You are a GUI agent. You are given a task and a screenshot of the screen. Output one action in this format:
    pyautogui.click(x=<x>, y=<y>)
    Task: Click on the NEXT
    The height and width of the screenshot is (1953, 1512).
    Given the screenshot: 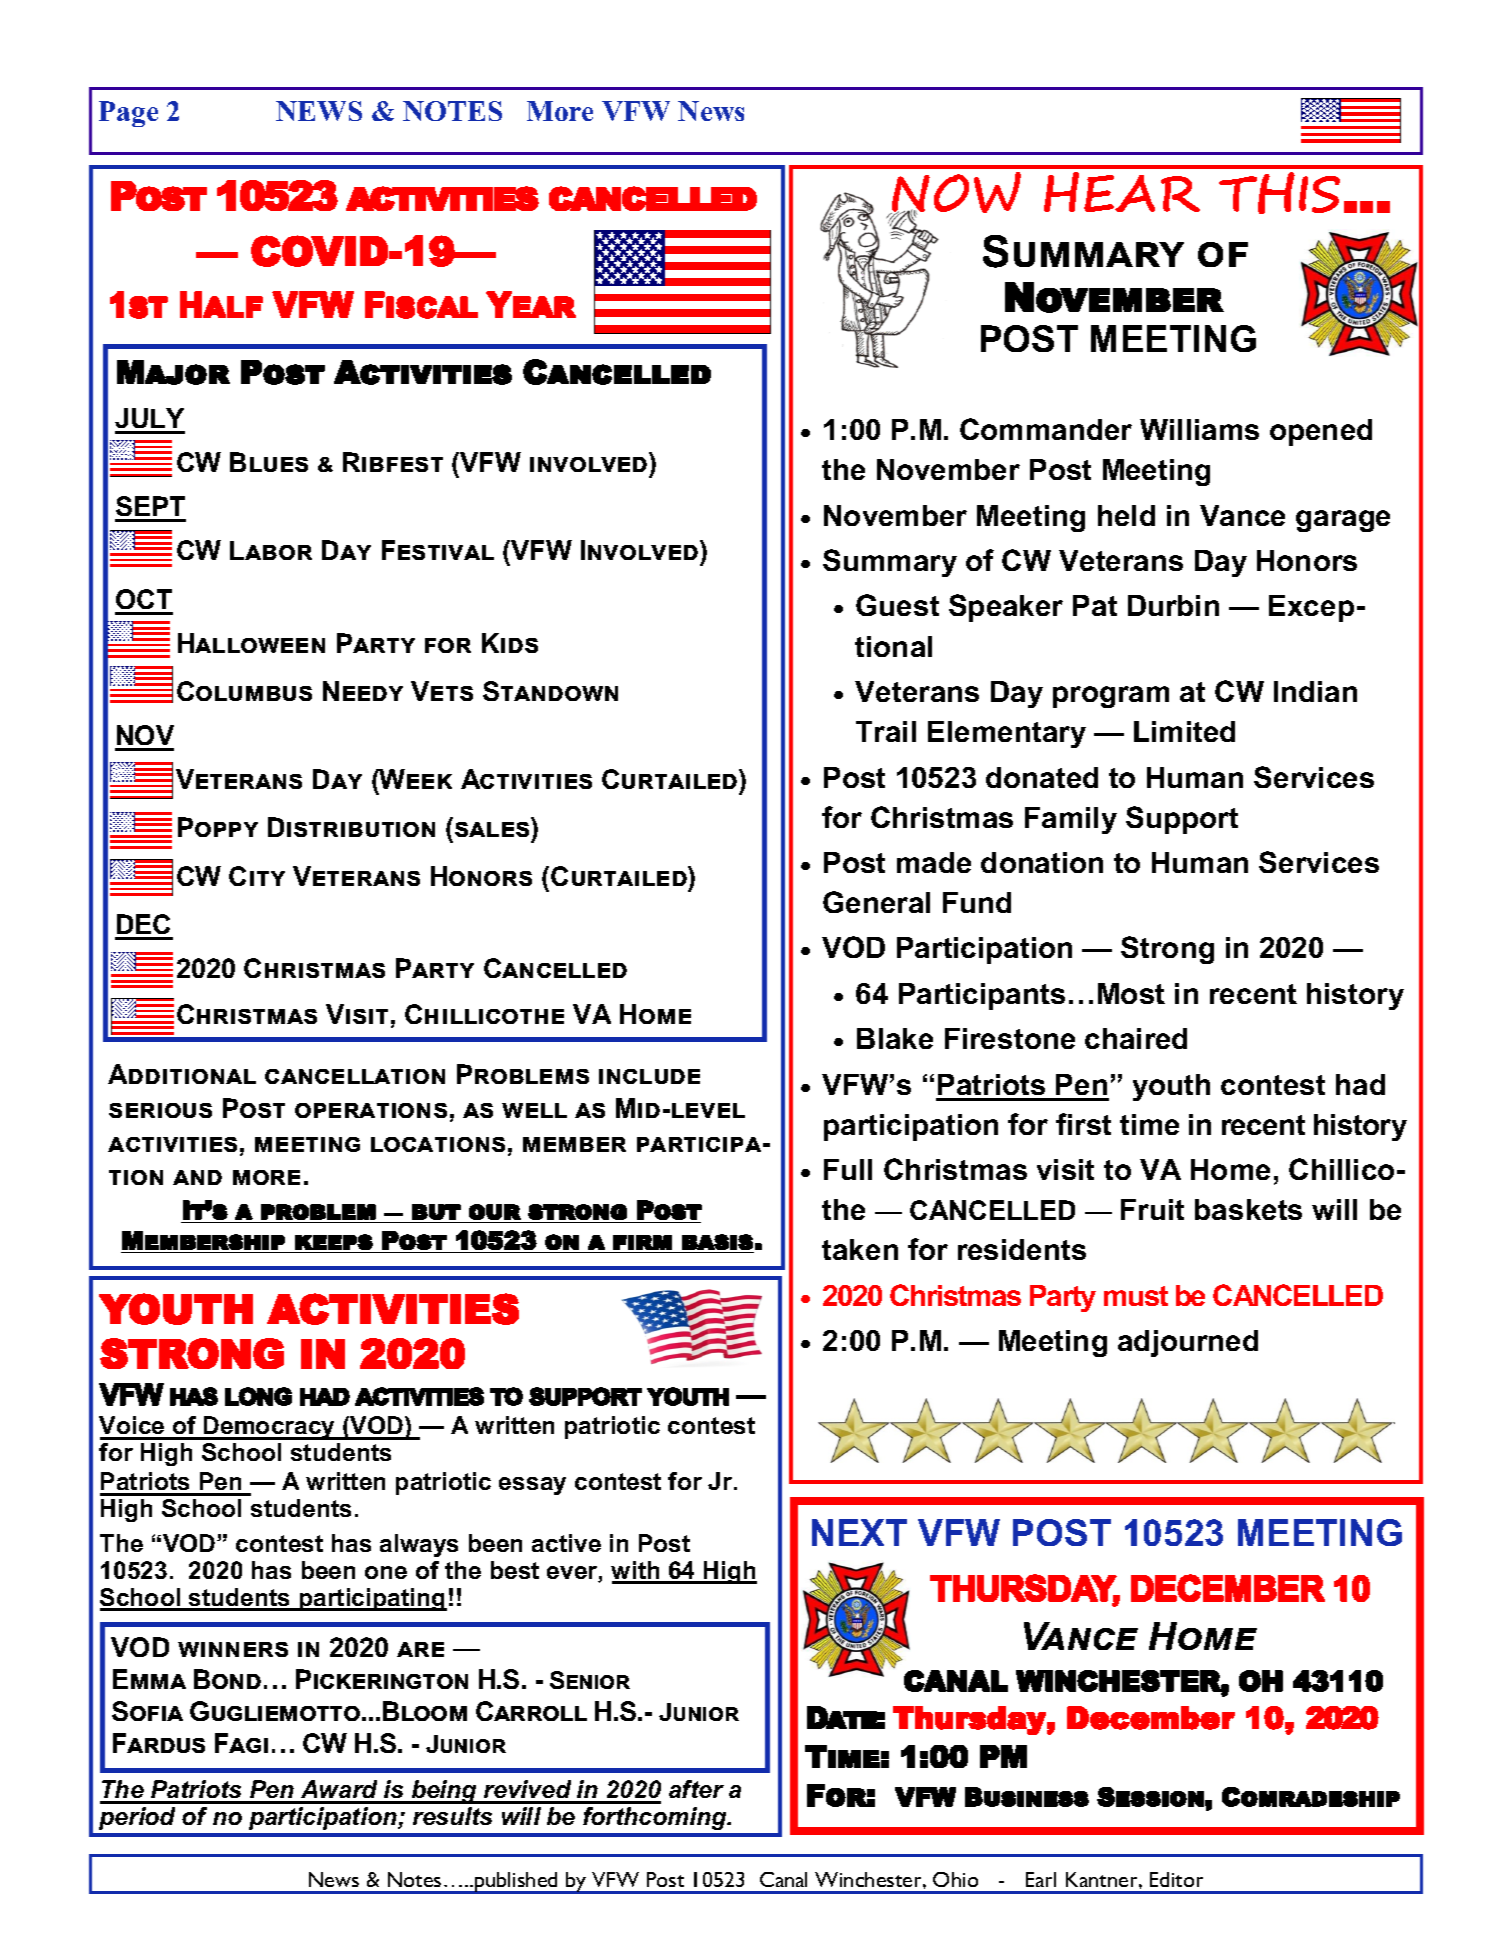 What is the action you would take?
    pyautogui.click(x=859, y=1532)
